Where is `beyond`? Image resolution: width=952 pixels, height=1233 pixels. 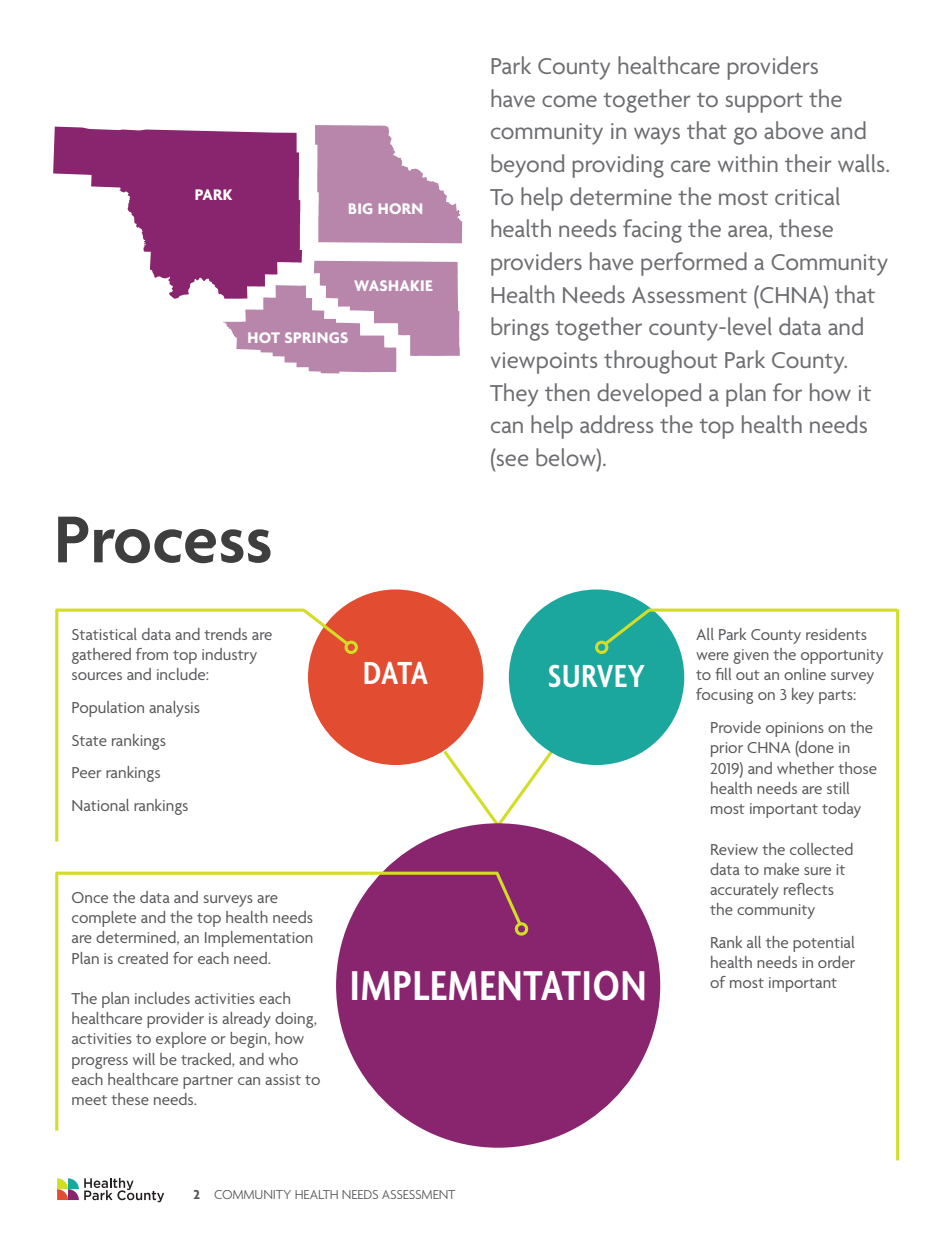 beyond is located at coordinates (527, 166).
